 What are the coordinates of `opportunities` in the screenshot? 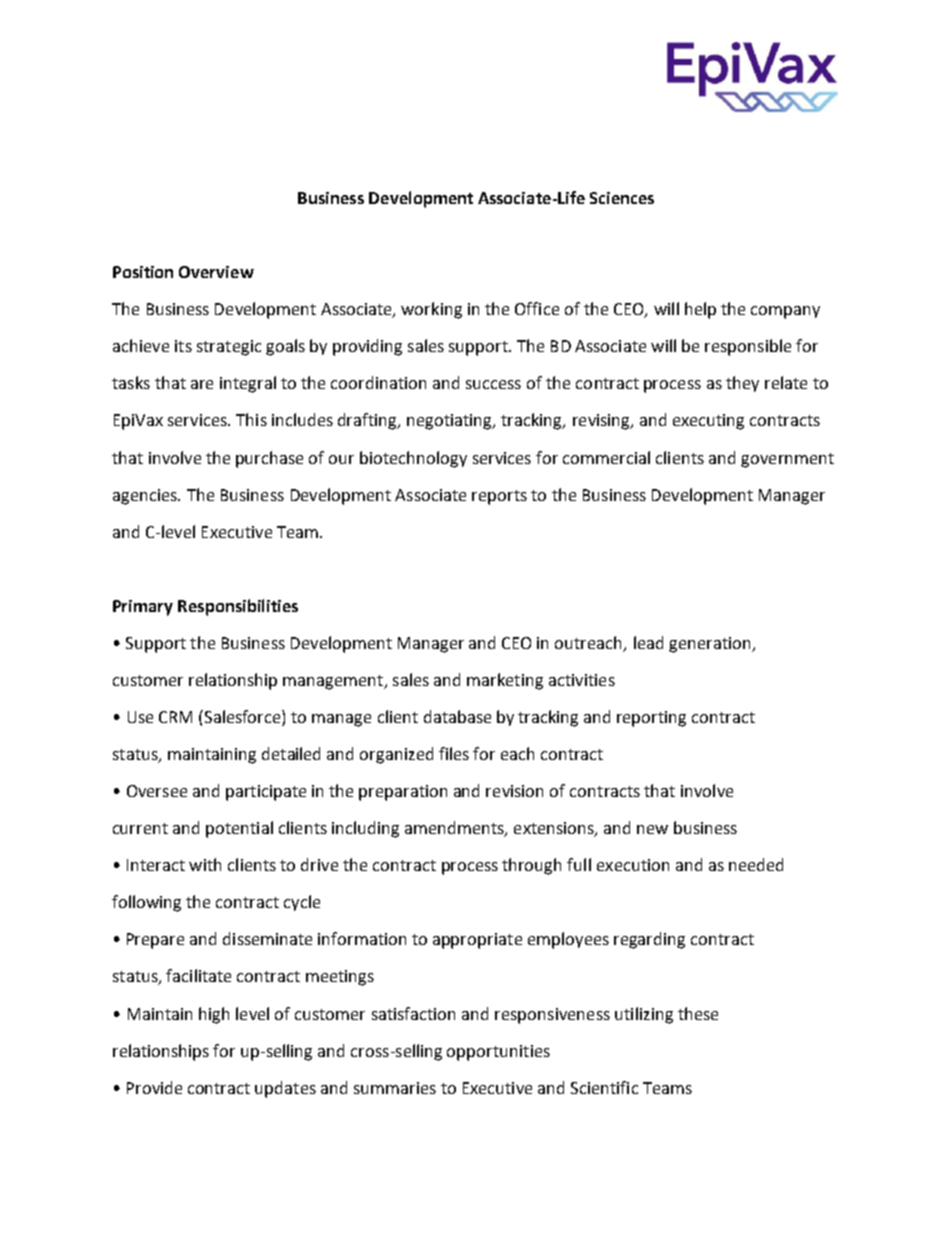 It's located at (498, 1053).
